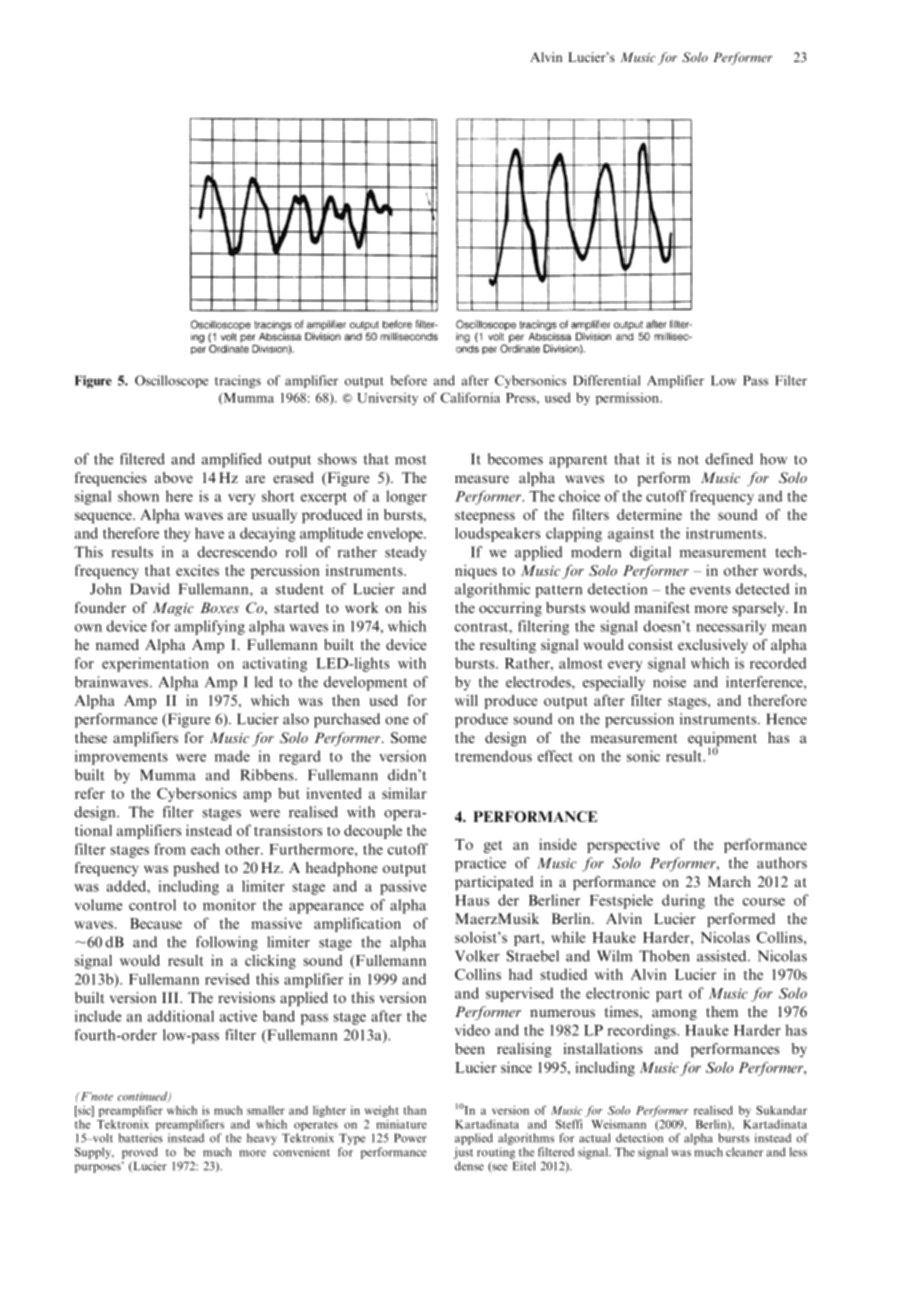 The height and width of the screenshot is (1308, 924). What do you see at coordinates (155, 664) in the screenshot?
I see `experimentation` at bounding box center [155, 664].
